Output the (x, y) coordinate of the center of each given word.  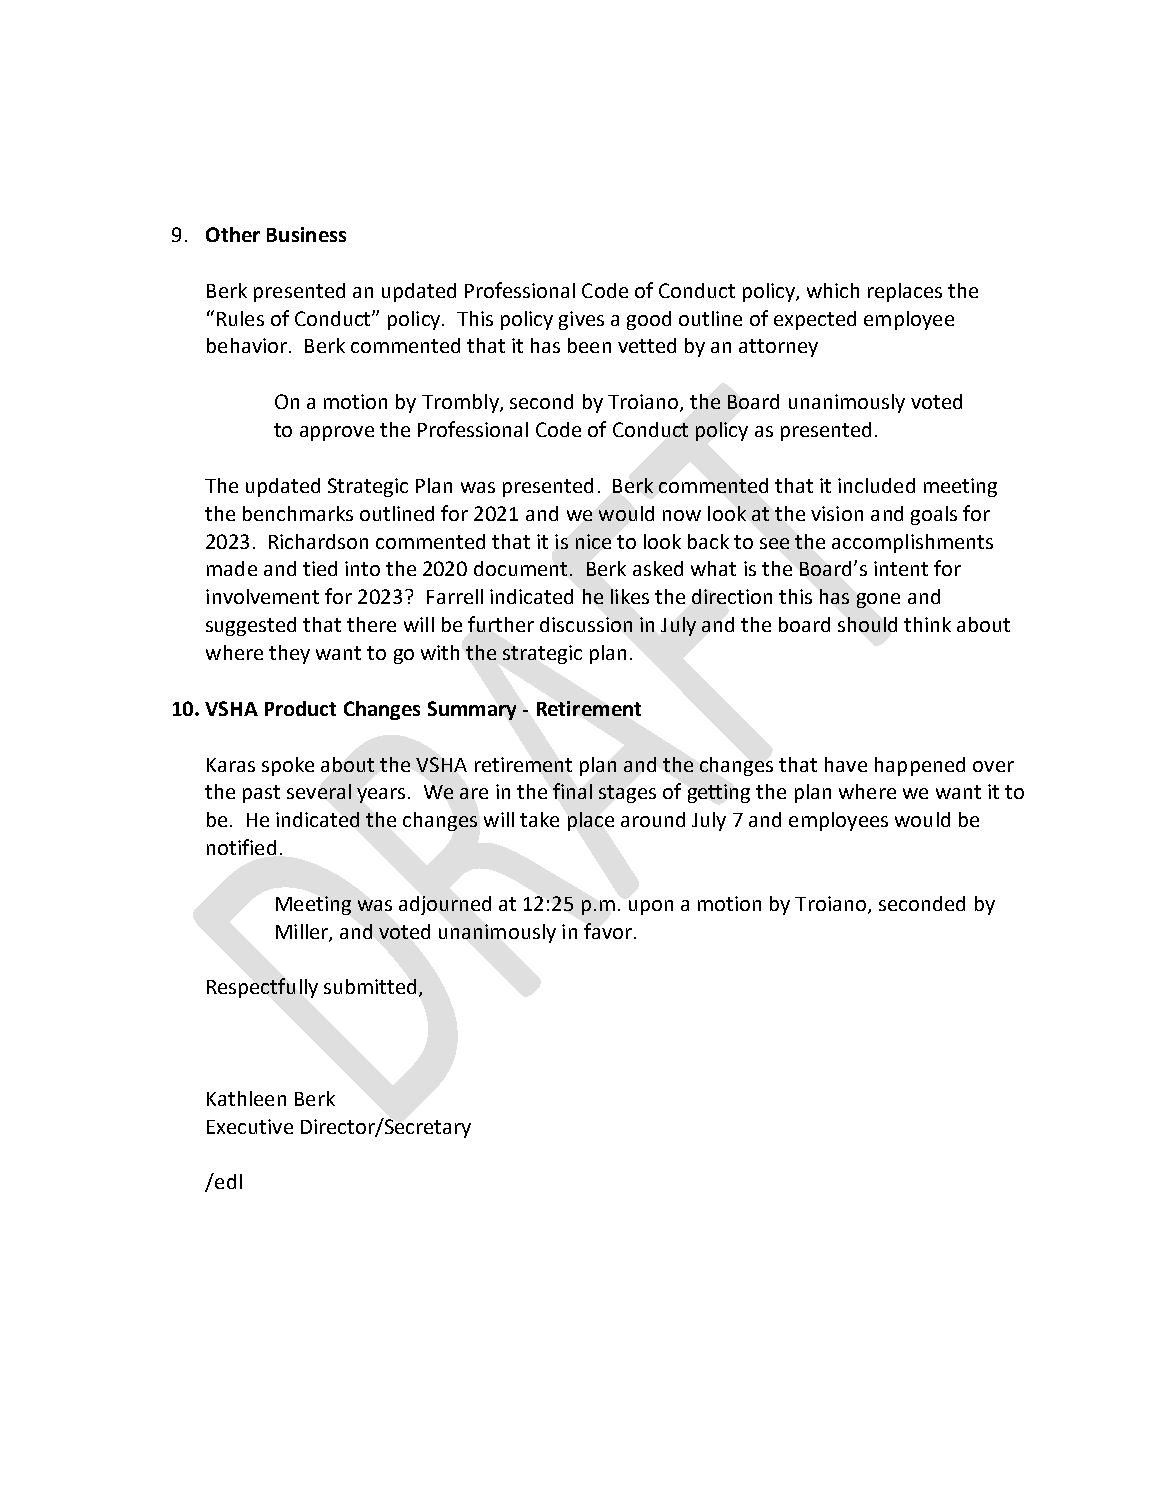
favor (608, 931)
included (876, 485)
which (833, 290)
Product (300, 708)
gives (581, 320)
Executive (250, 1126)
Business (306, 234)
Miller (303, 932)
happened (920, 766)
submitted (370, 986)
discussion (586, 624)
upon (651, 907)
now (682, 515)
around (653, 819)
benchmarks (298, 513)
